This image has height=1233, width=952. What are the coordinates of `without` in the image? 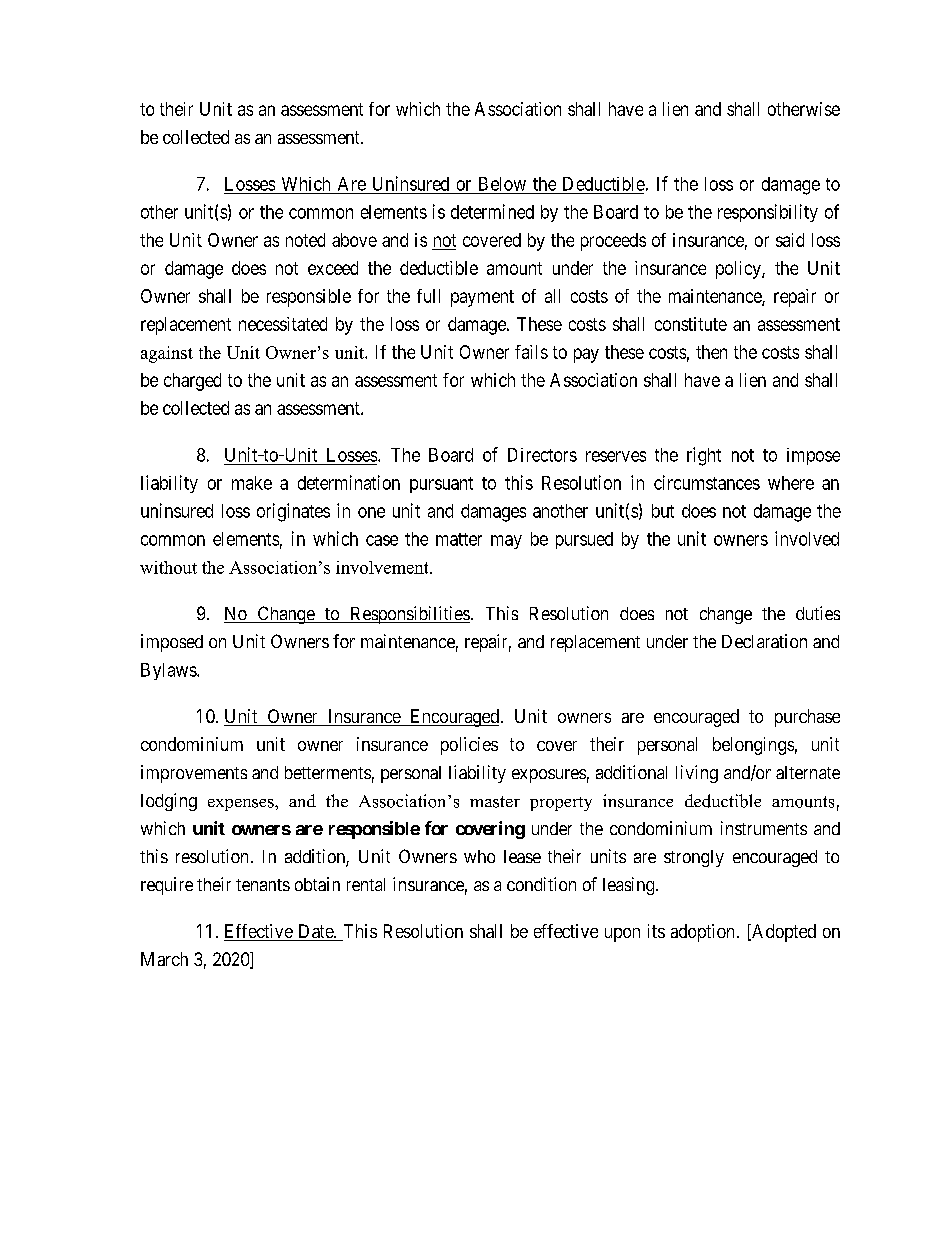 It's located at (168, 567).
